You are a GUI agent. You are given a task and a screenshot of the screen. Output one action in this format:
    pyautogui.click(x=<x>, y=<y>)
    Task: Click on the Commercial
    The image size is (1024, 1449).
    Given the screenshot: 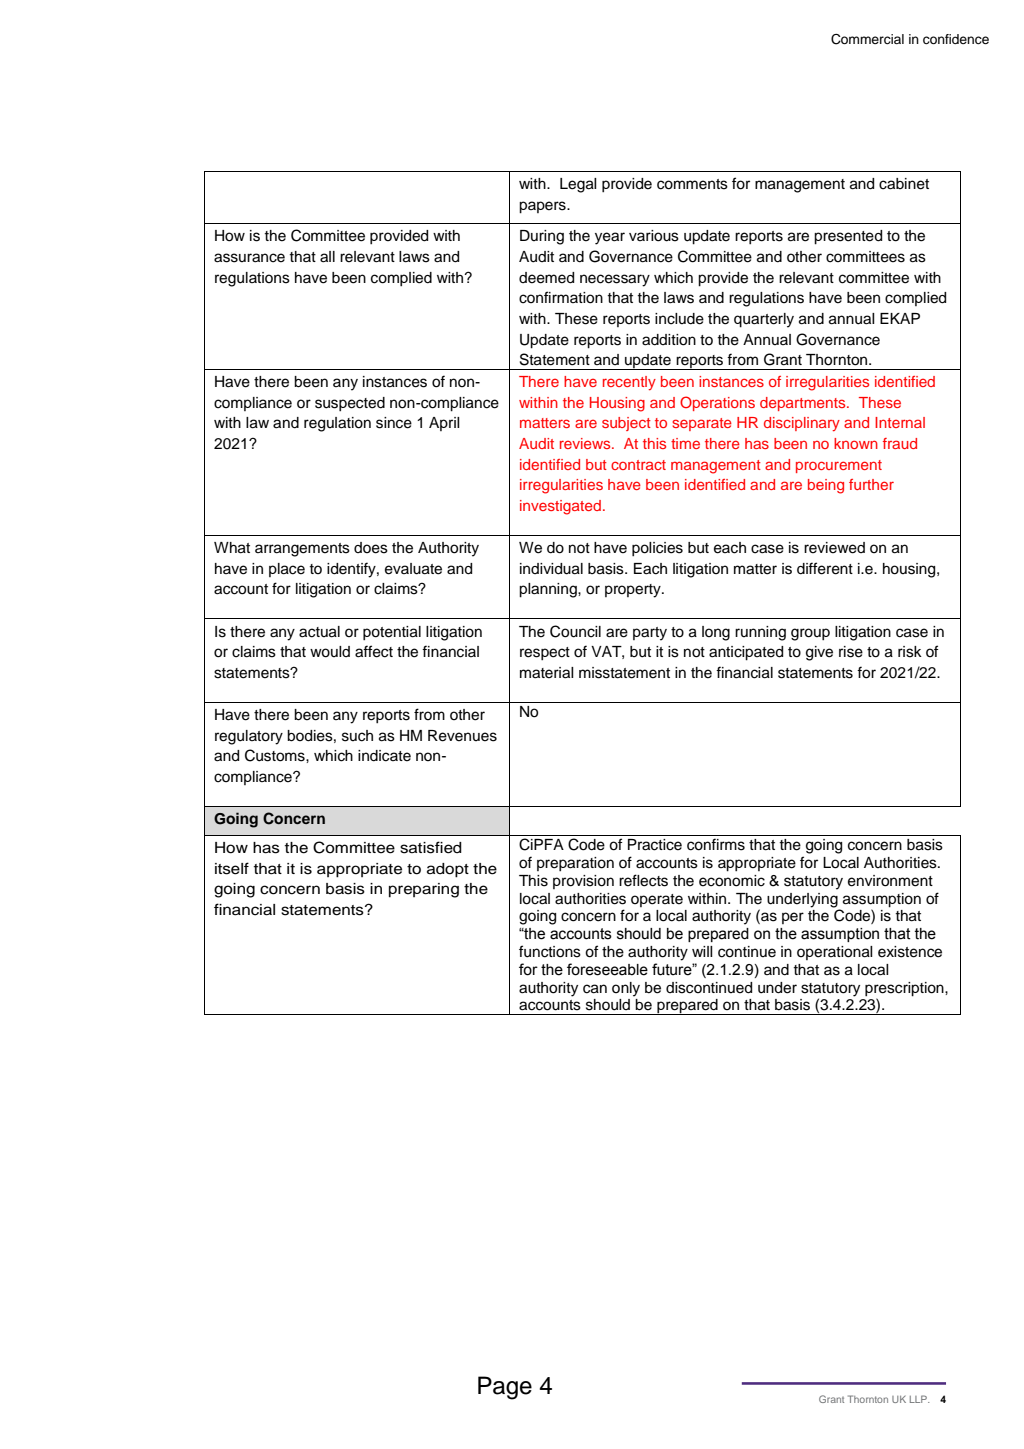 What is the action you would take?
    pyautogui.click(x=867, y=39)
